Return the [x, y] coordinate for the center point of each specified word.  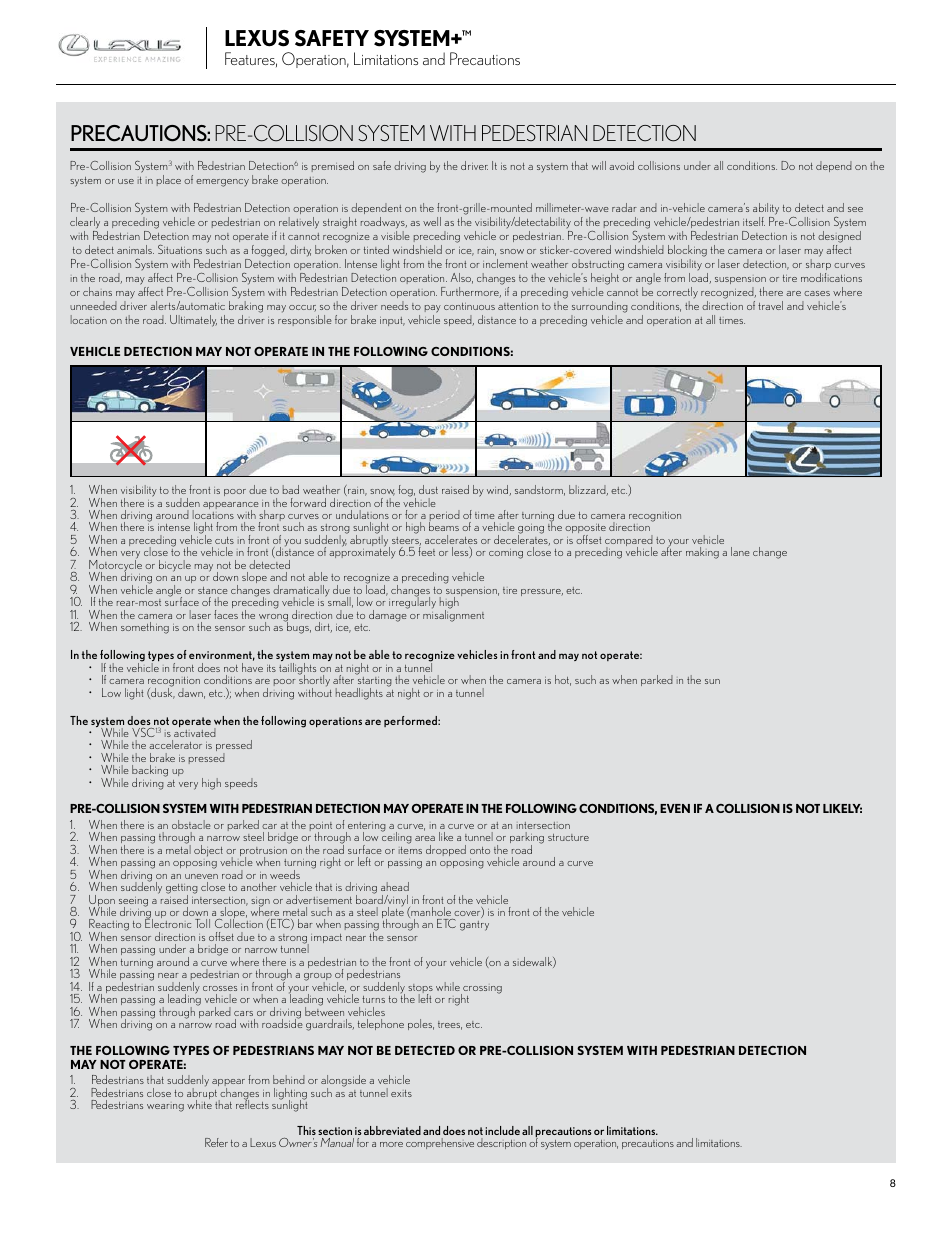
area [425, 838]
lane [740, 551]
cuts [224, 540]
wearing [165, 1108]
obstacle [191, 824]
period [444, 517]
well [432, 221]
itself [754, 221]
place [169, 180]
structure [568, 837]
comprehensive [440, 1143]
